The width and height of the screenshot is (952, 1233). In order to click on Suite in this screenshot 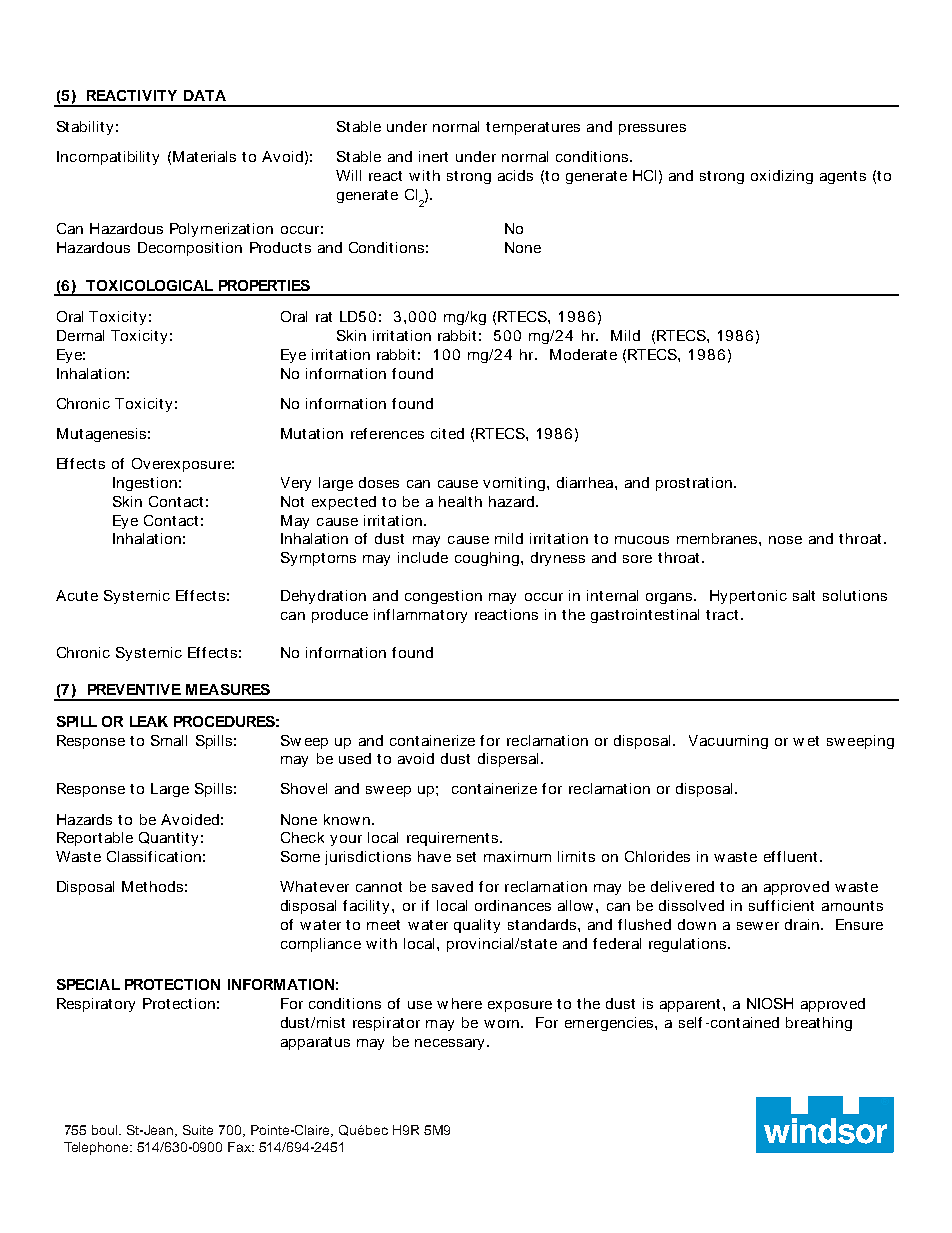, I will do `click(198, 1130)`.
